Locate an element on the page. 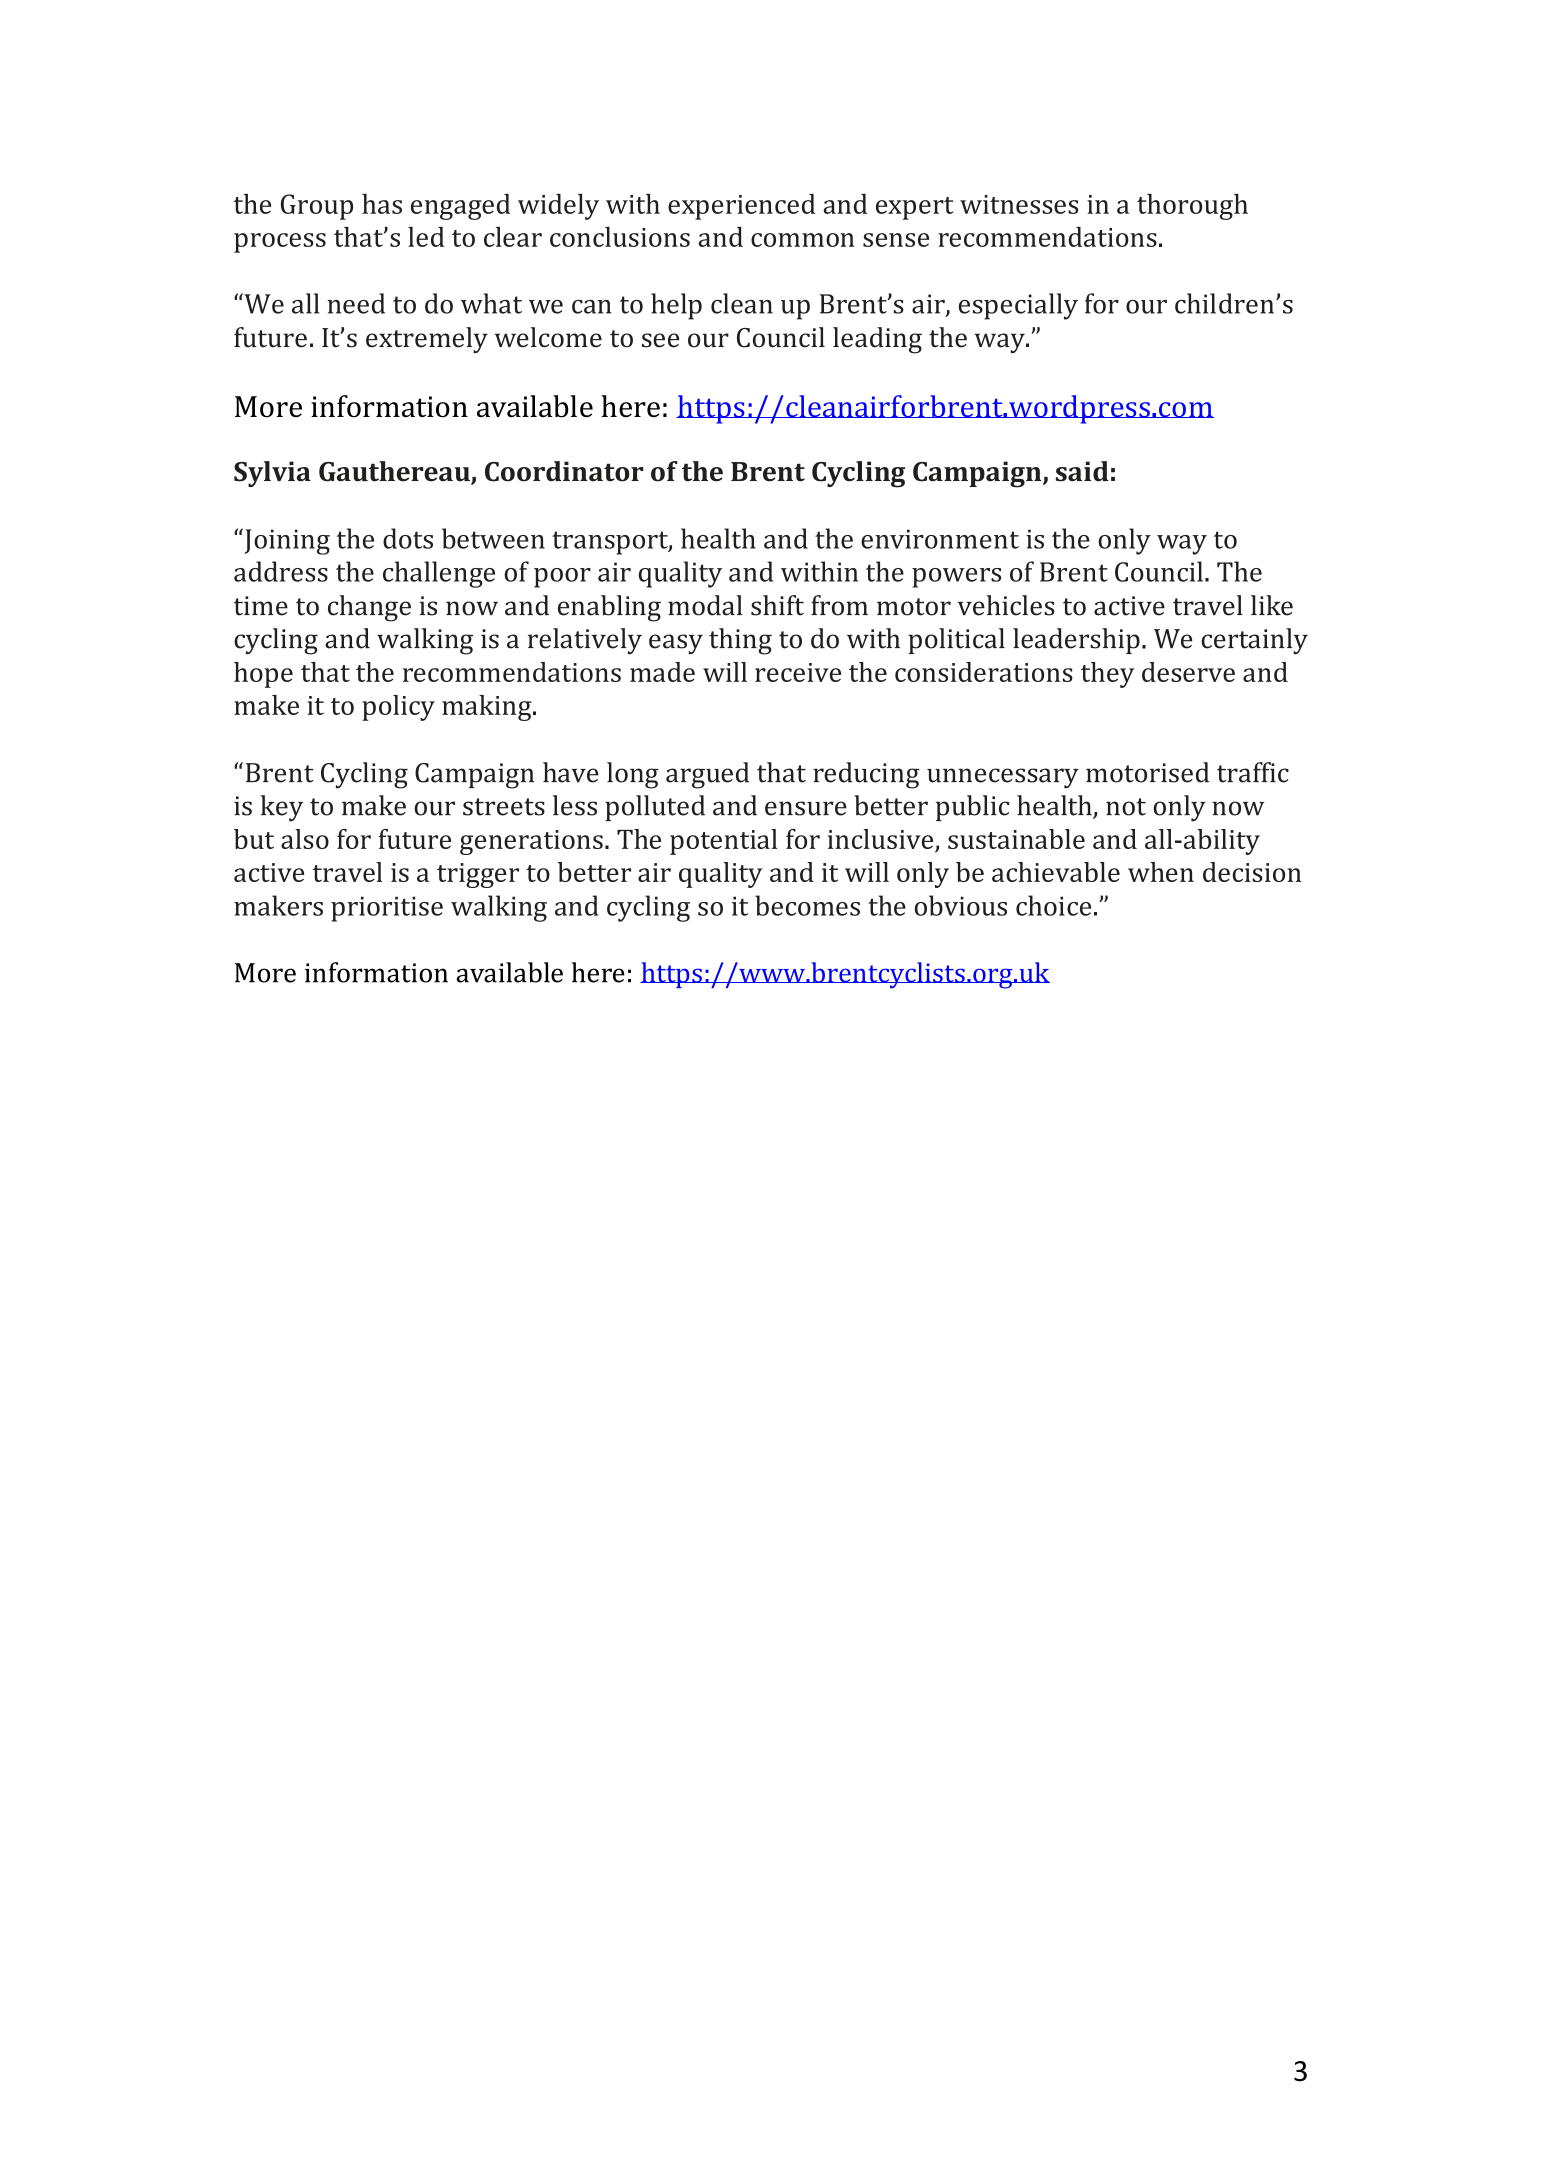 This image has height=2180, width=1541. Sylvia is located at coordinates (272, 474).
